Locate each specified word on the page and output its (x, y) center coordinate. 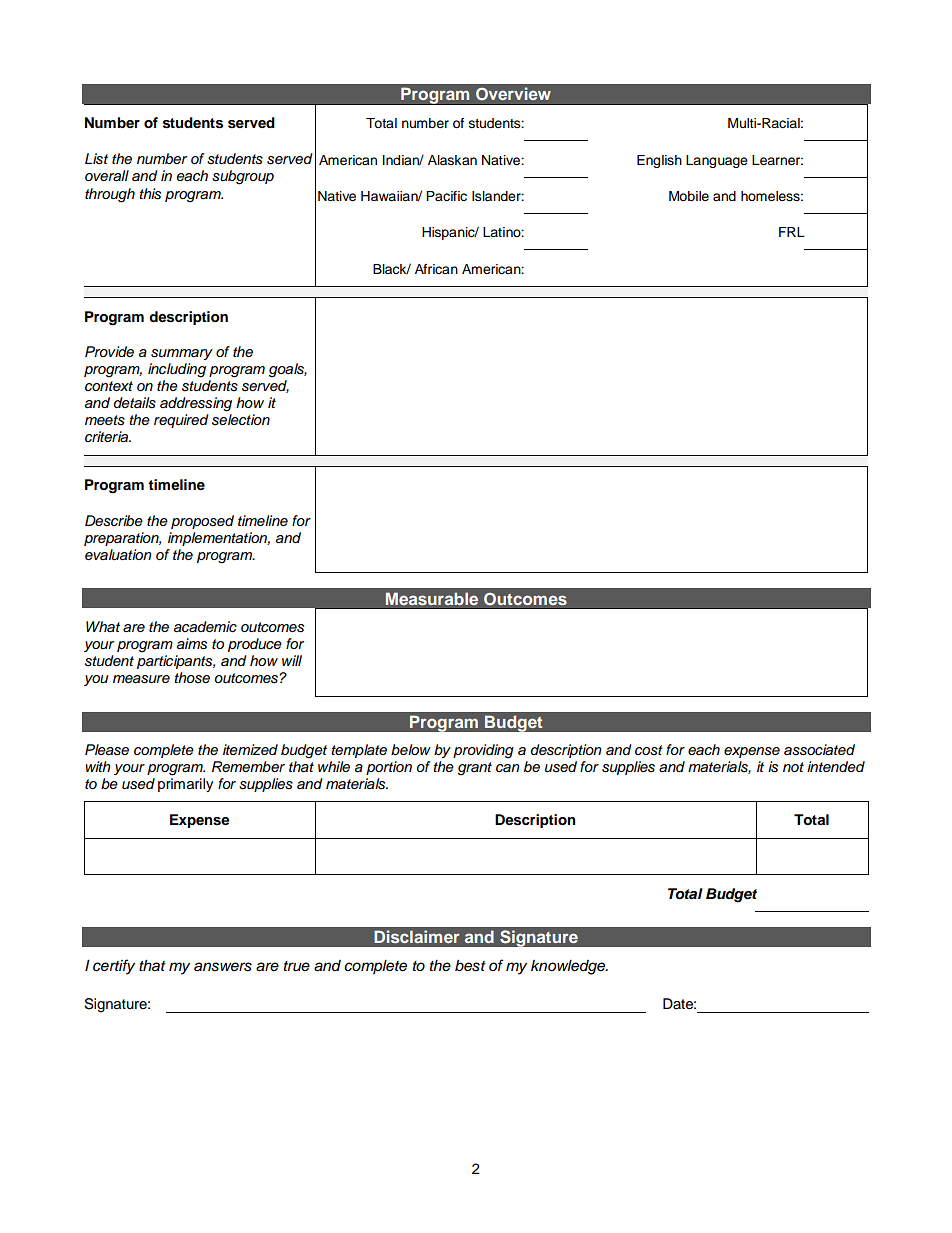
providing (483, 751)
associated (819, 750)
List (96, 159)
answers (223, 967)
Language (717, 161)
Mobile (689, 196)
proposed (202, 522)
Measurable (432, 598)
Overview (513, 94)
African (436, 269)
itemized (250, 749)
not (793, 767)
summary (182, 354)
